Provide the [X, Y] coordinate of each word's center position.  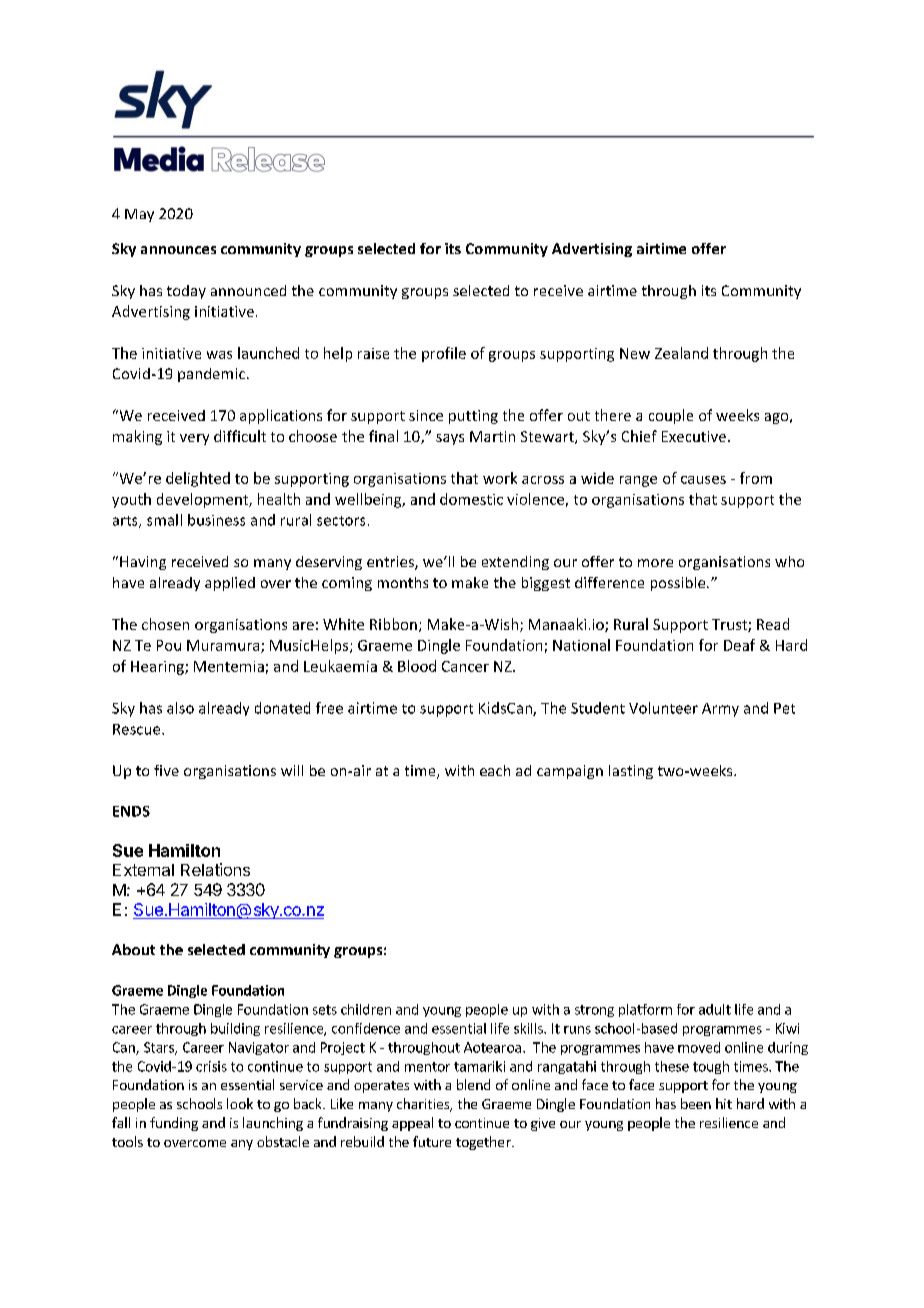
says [450, 439]
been [696, 1103]
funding [174, 1124]
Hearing [158, 668]
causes [703, 480]
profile [444, 354]
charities [424, 1105]
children [366, 1009]
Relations [215, 869]
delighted [198, 479]
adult [715, 1009]
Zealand [681, 353]
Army [720, 710]
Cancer [465, 666]
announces [178, 250]
